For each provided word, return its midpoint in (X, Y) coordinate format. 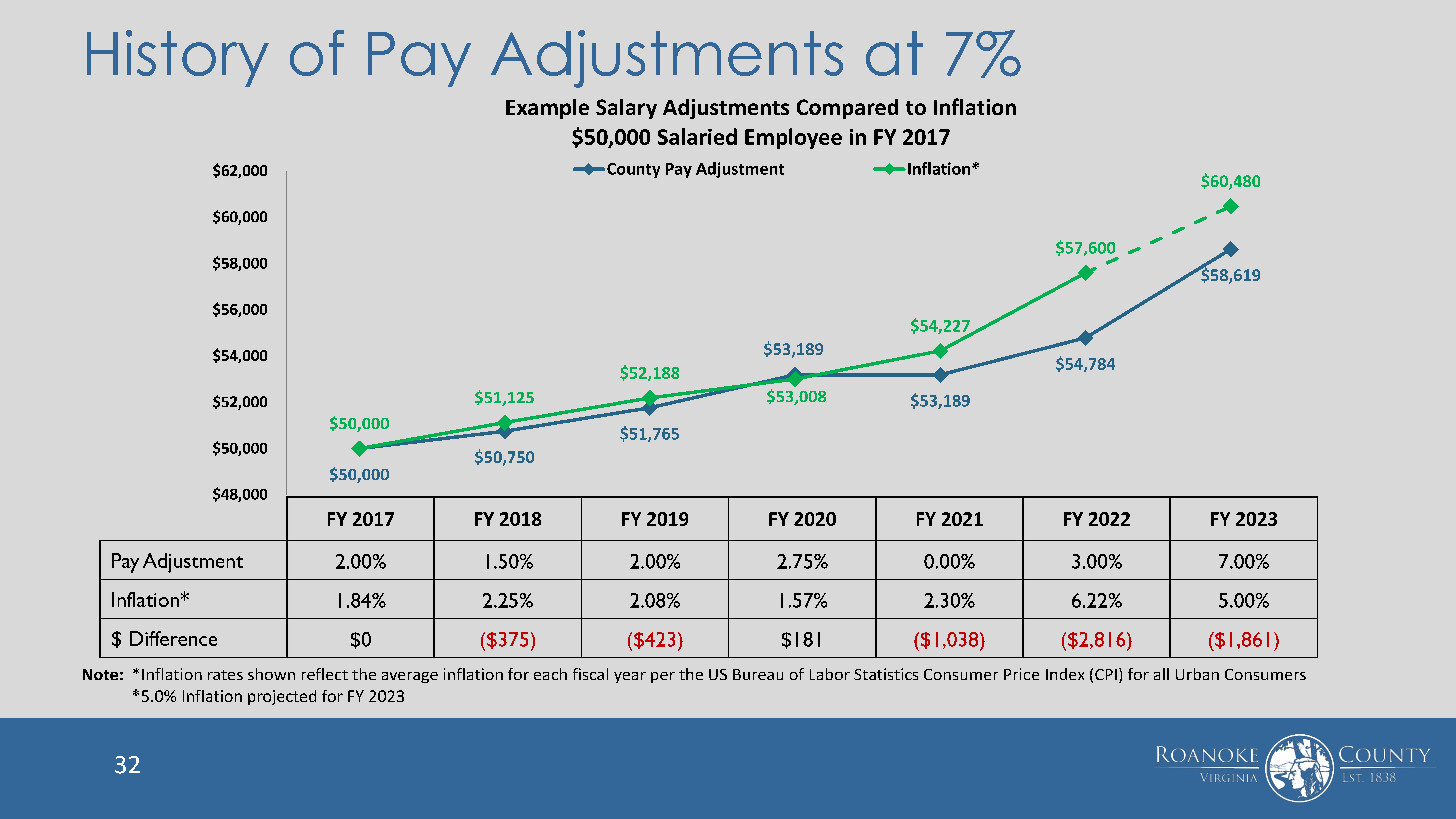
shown (271, 674)
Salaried (697, 136)
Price (1021, 674)
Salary (626, 109)
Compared (847, 109)
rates (225, 675)
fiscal (590, 674)
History (178, 58)
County (633, 170)
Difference (173, 638)
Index (1065, 674)
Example (547, 109)
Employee (793, 138)
